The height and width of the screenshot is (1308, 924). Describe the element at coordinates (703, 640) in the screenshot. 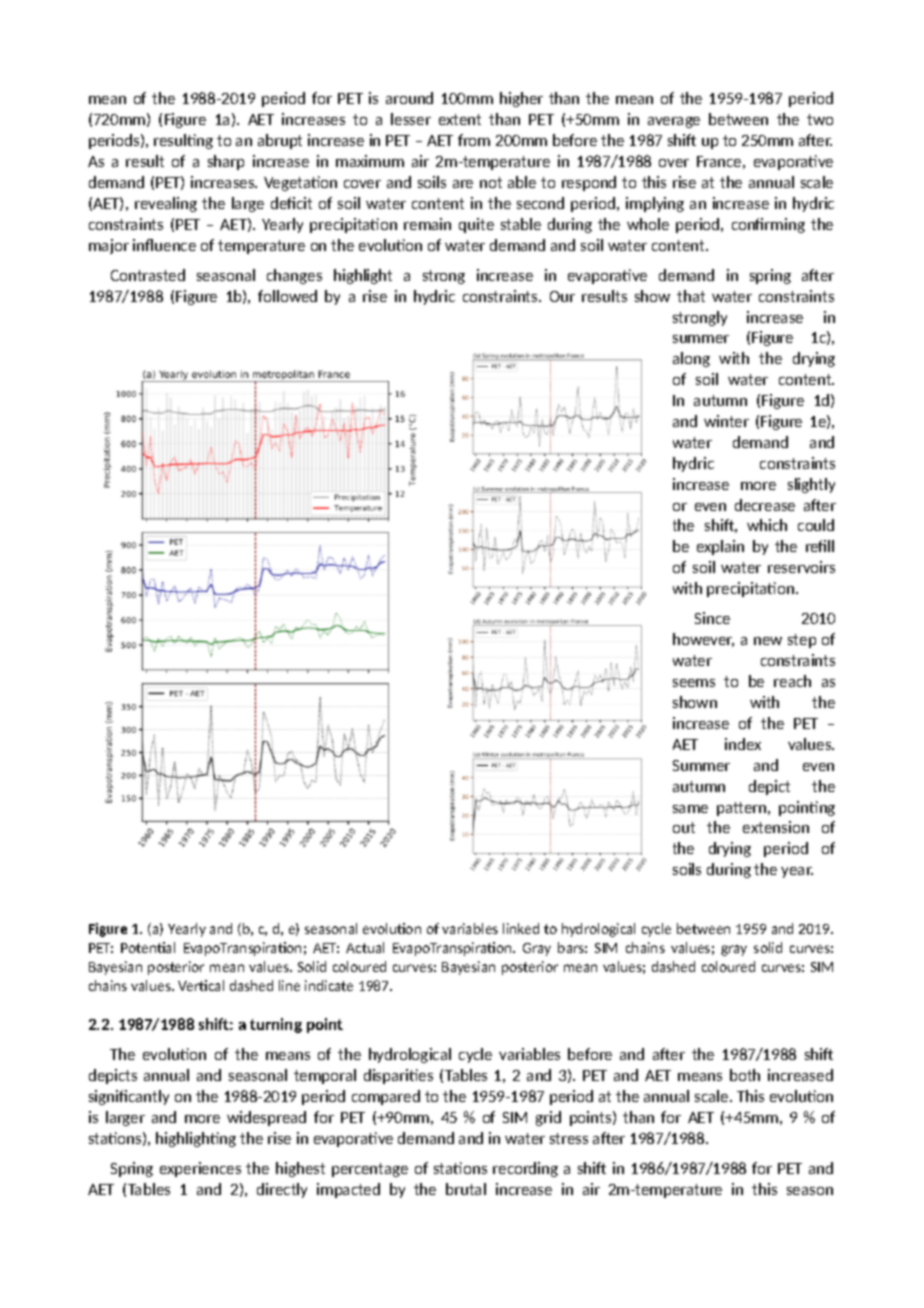

I see `however` at that location.
